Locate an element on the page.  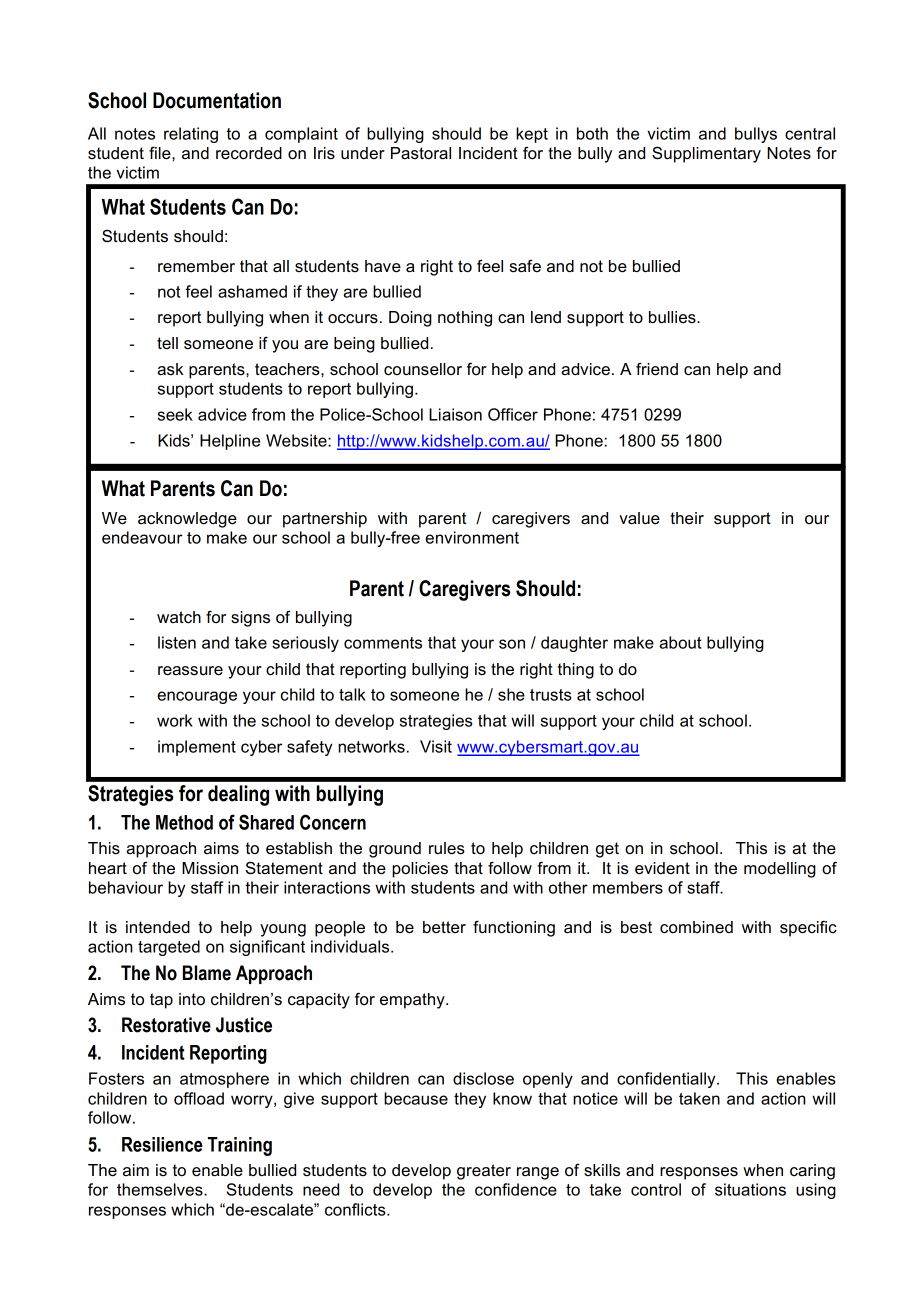
Pastoral is located at coordinates (421, 153).
